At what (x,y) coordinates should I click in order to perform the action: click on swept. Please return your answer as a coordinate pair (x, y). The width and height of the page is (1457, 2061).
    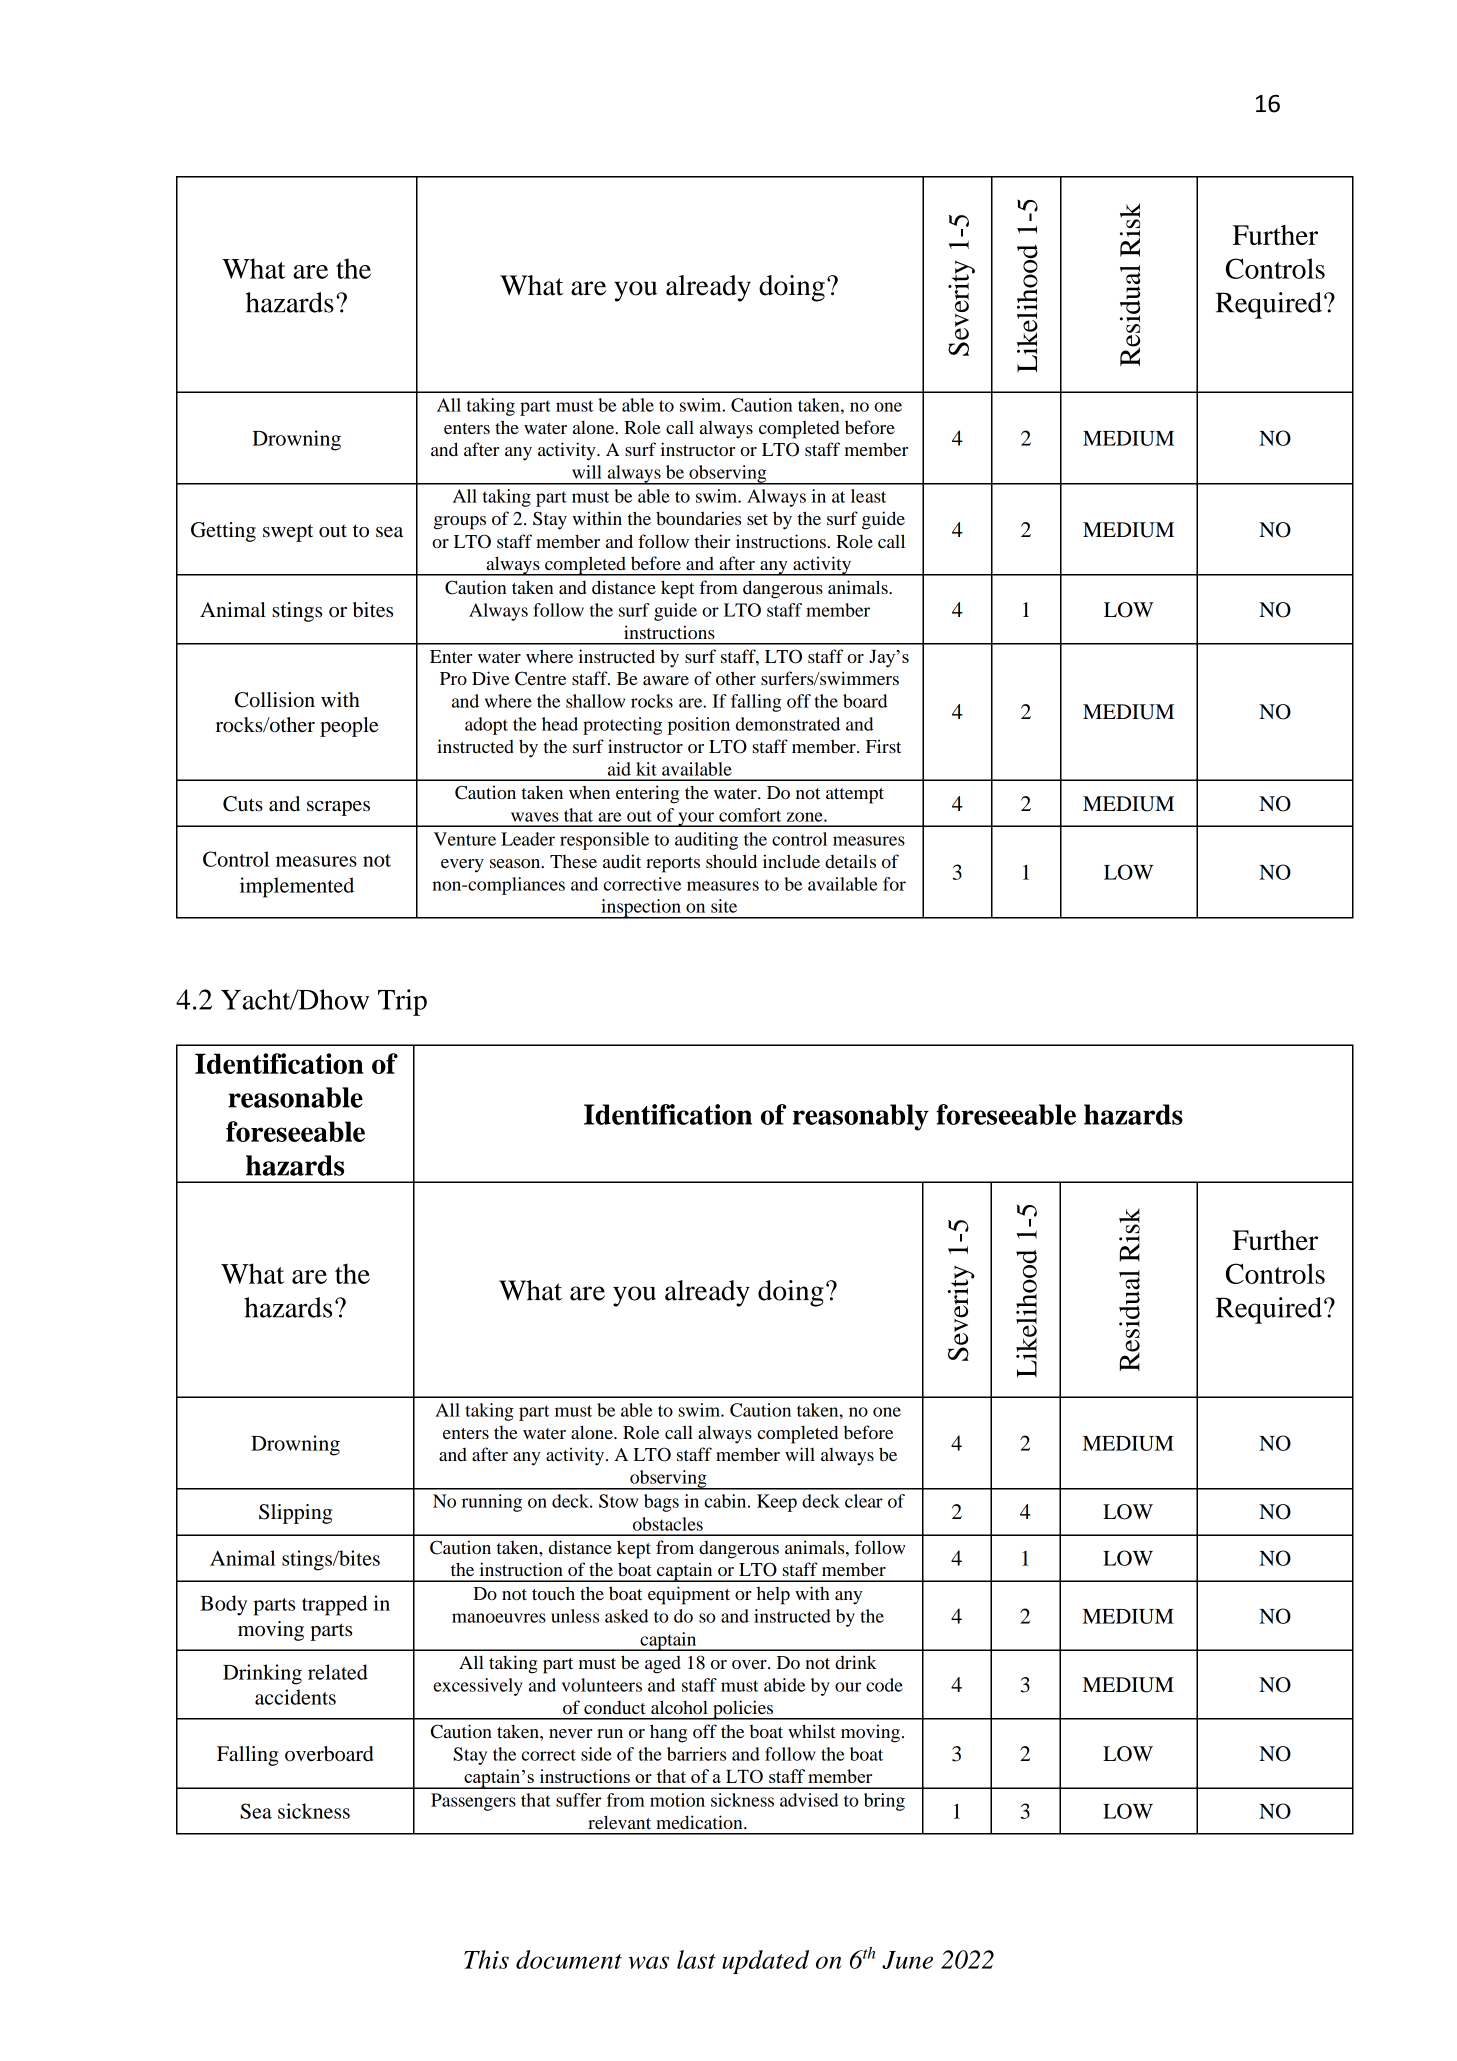
    Looking at the image, I should click on (288, 533).
